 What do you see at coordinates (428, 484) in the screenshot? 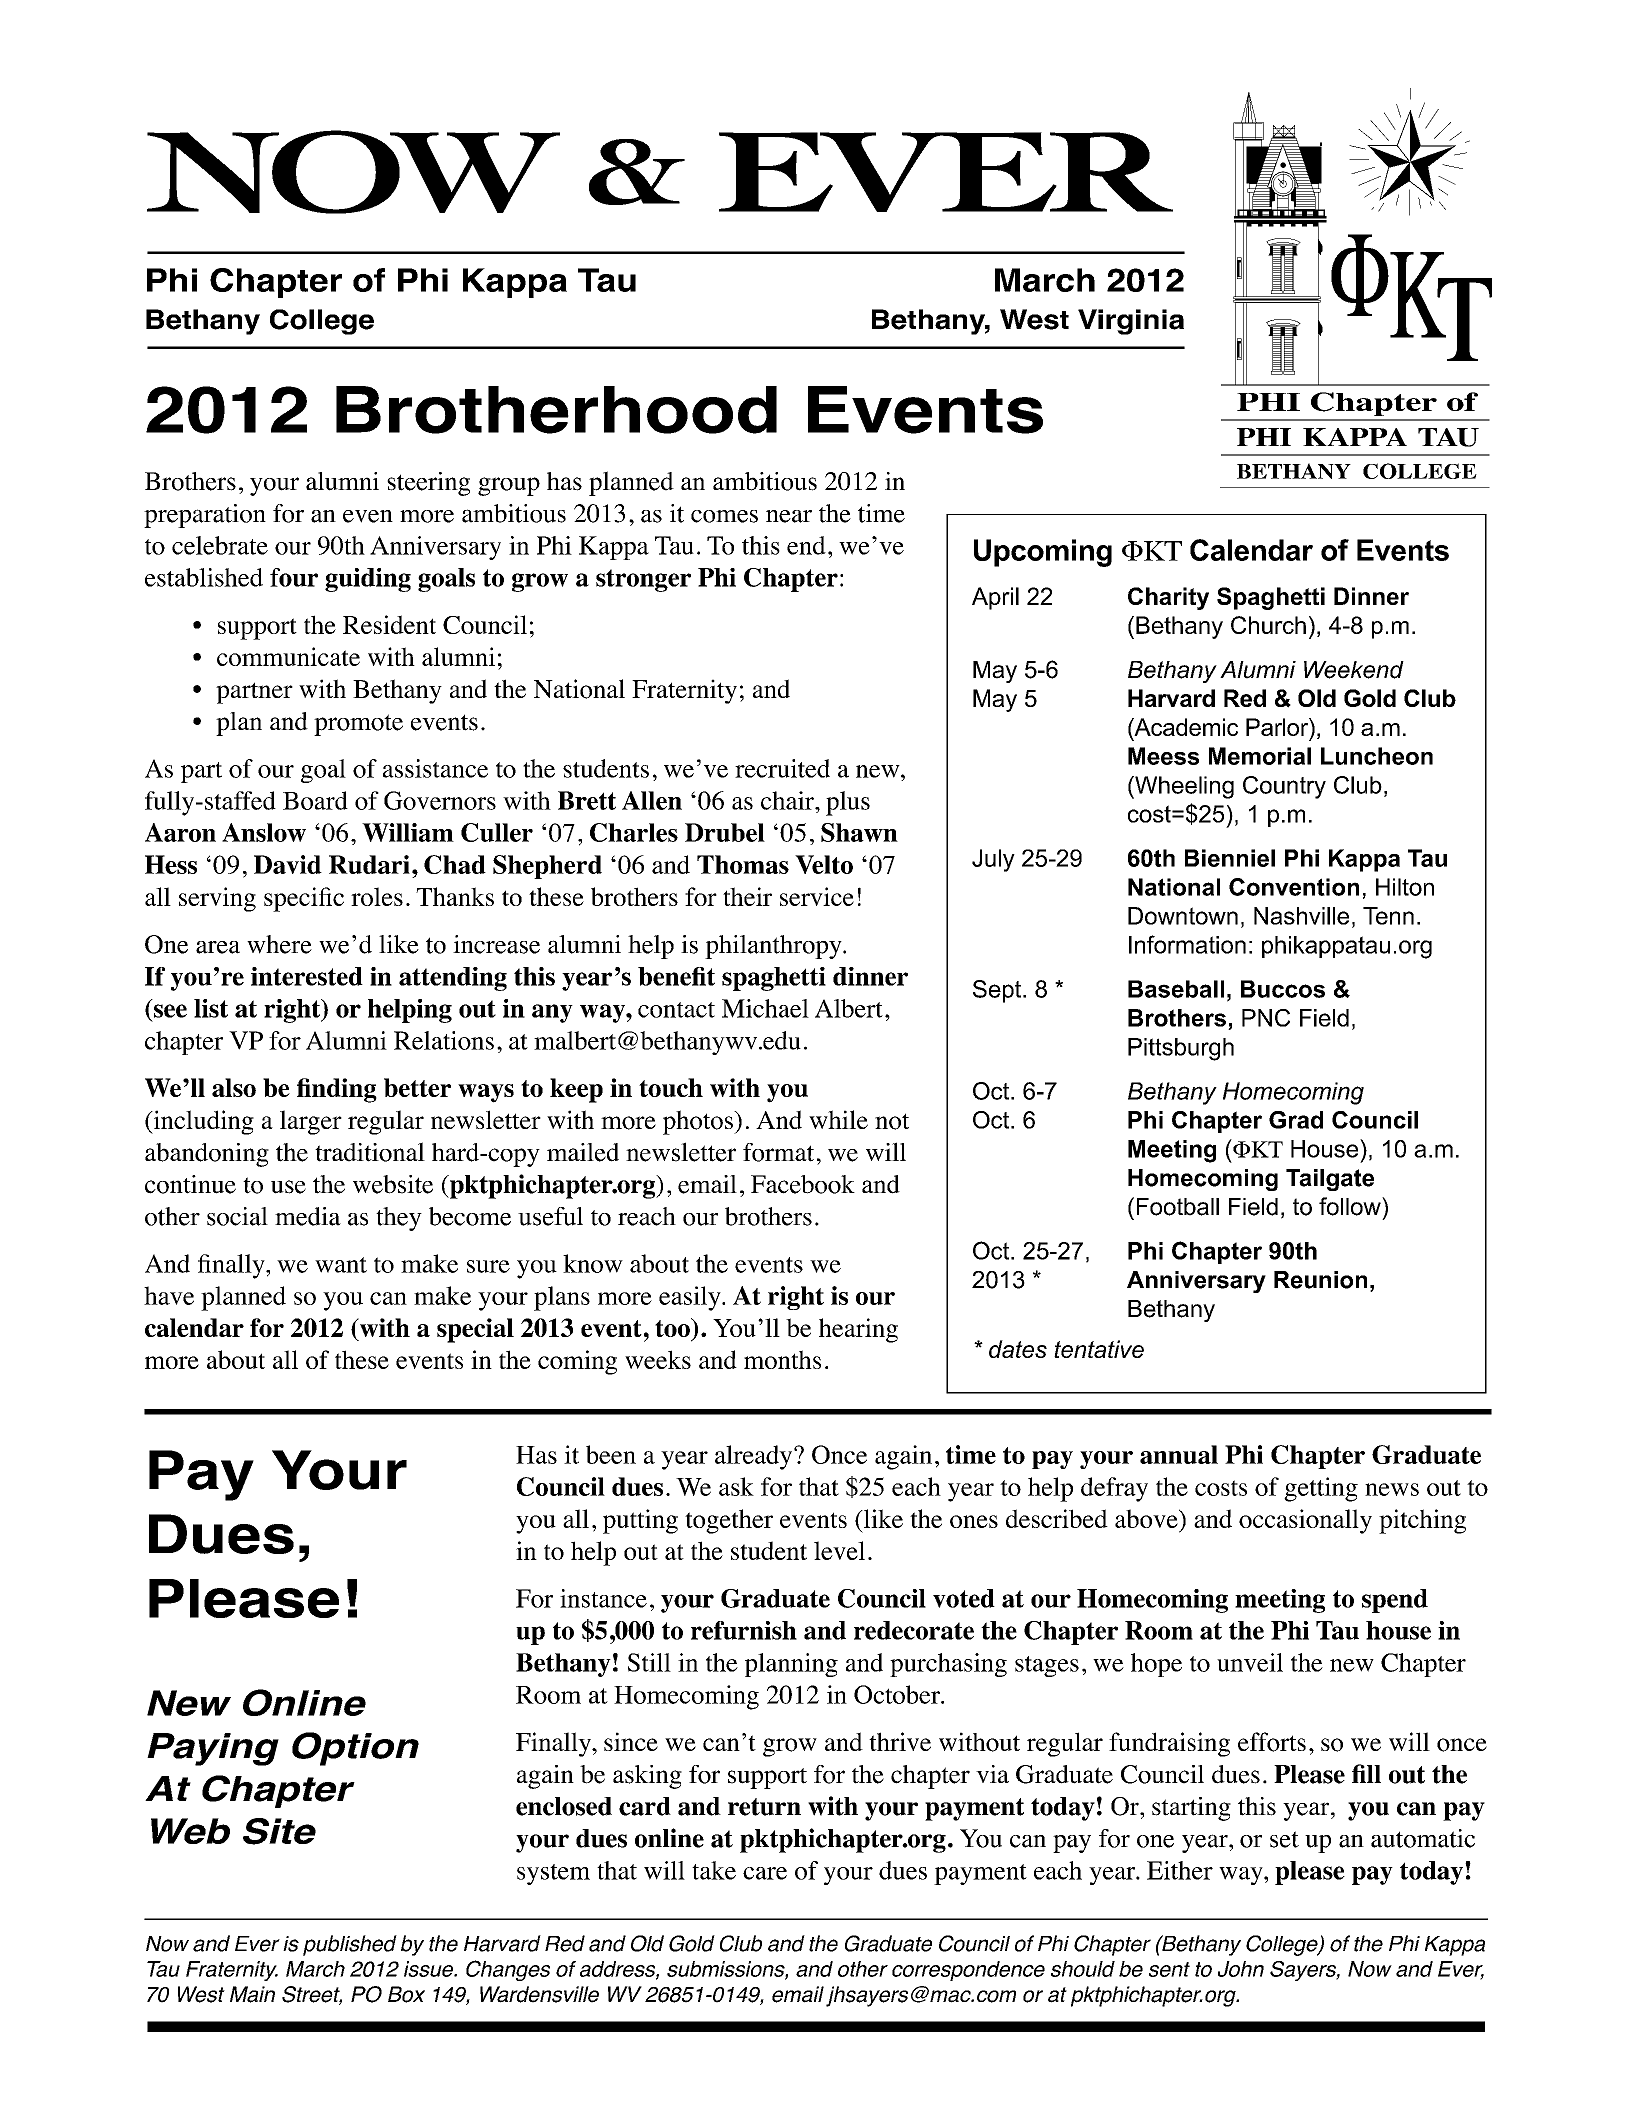
I see `steering` at bounding box center [428, 484].
